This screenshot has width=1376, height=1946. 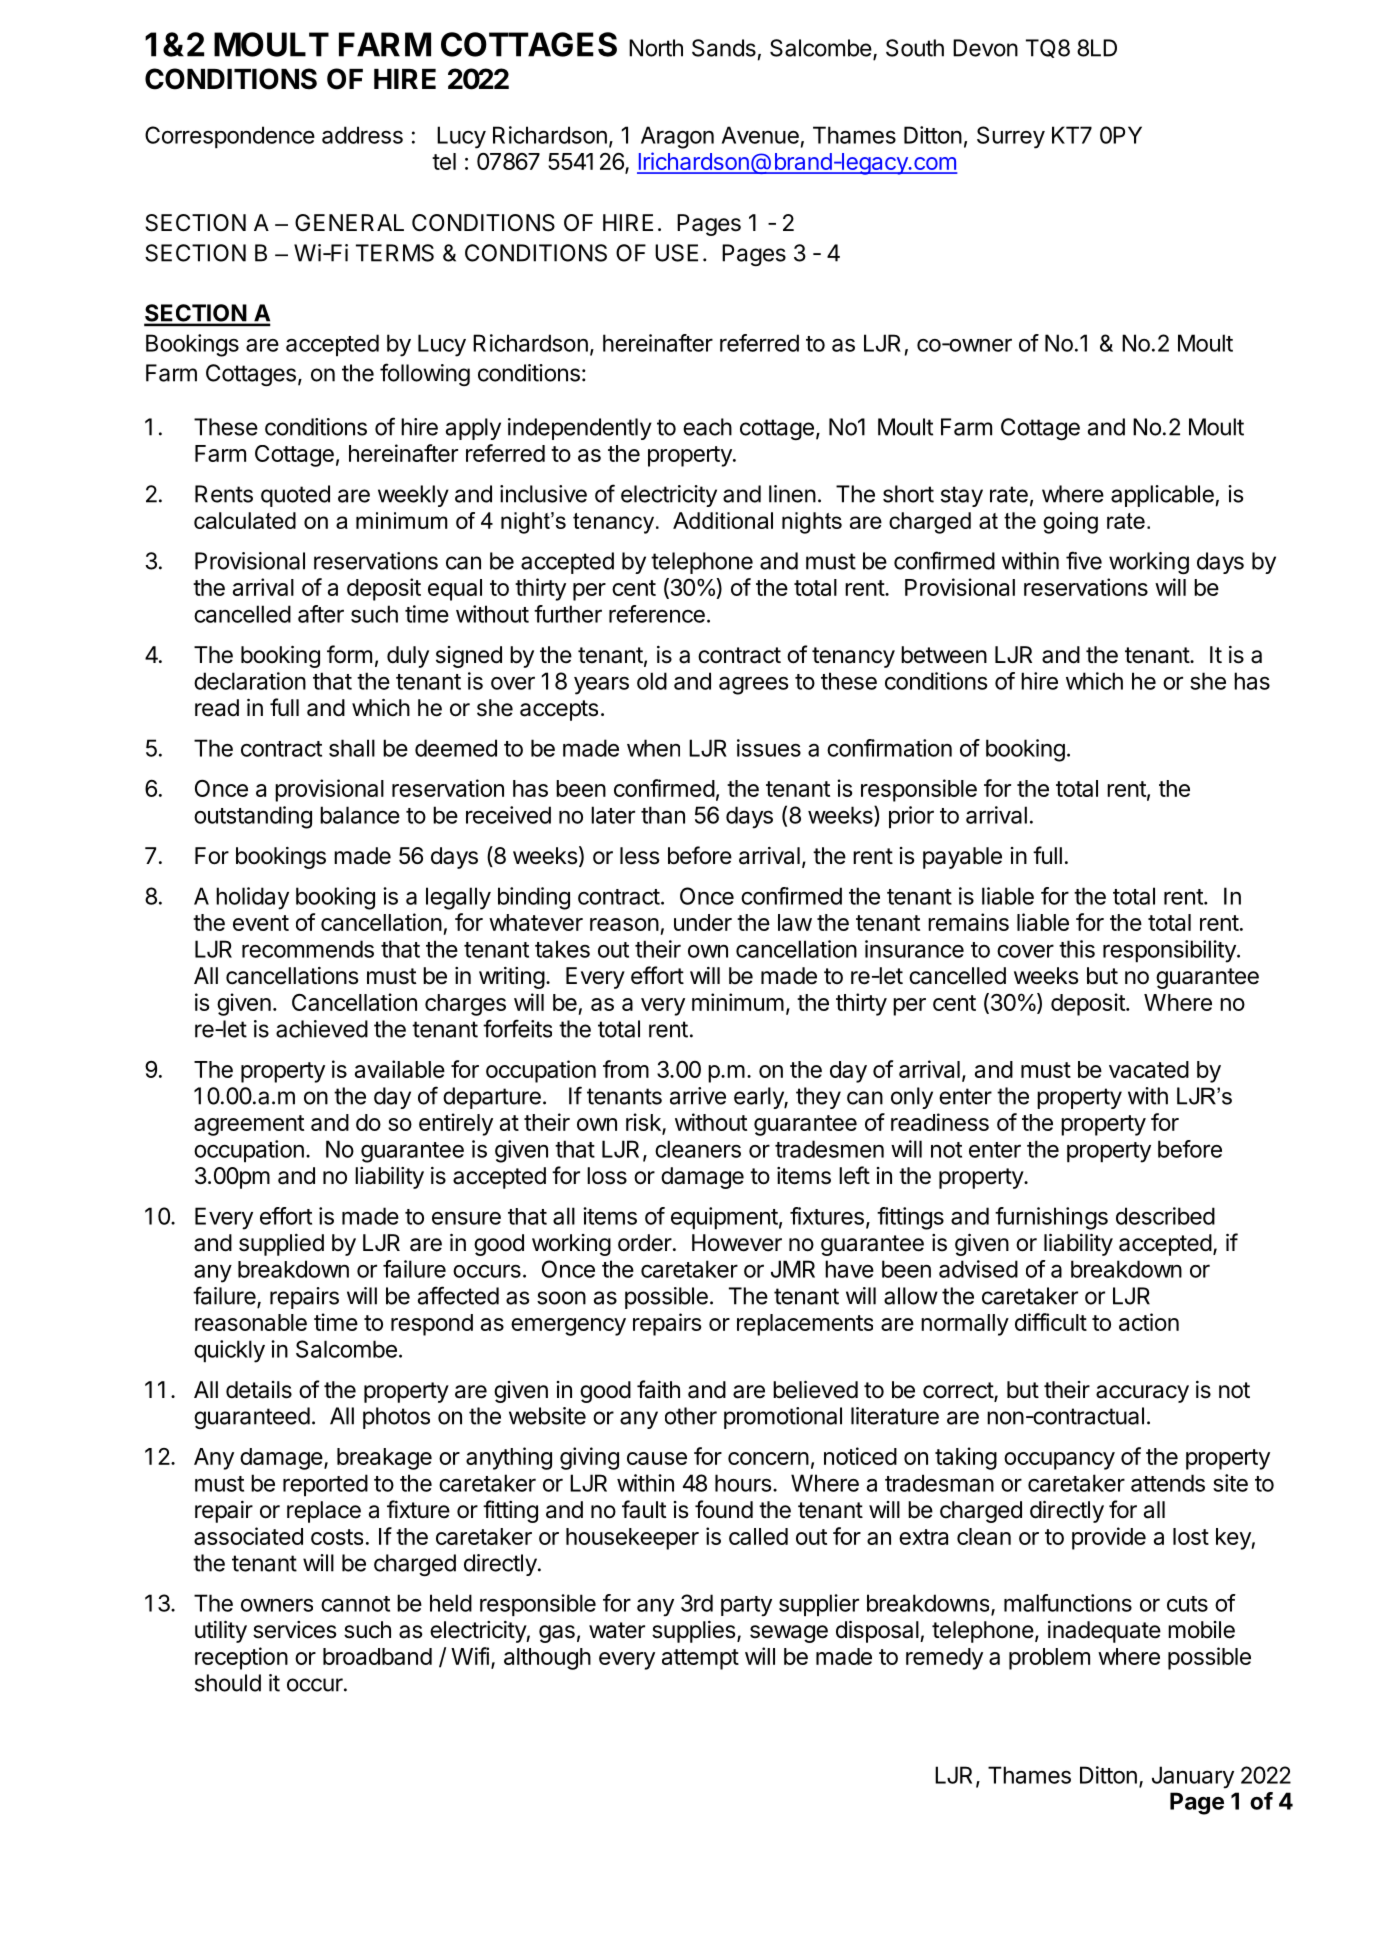 I want to click on attempt, so click(x=700, y=1659).
